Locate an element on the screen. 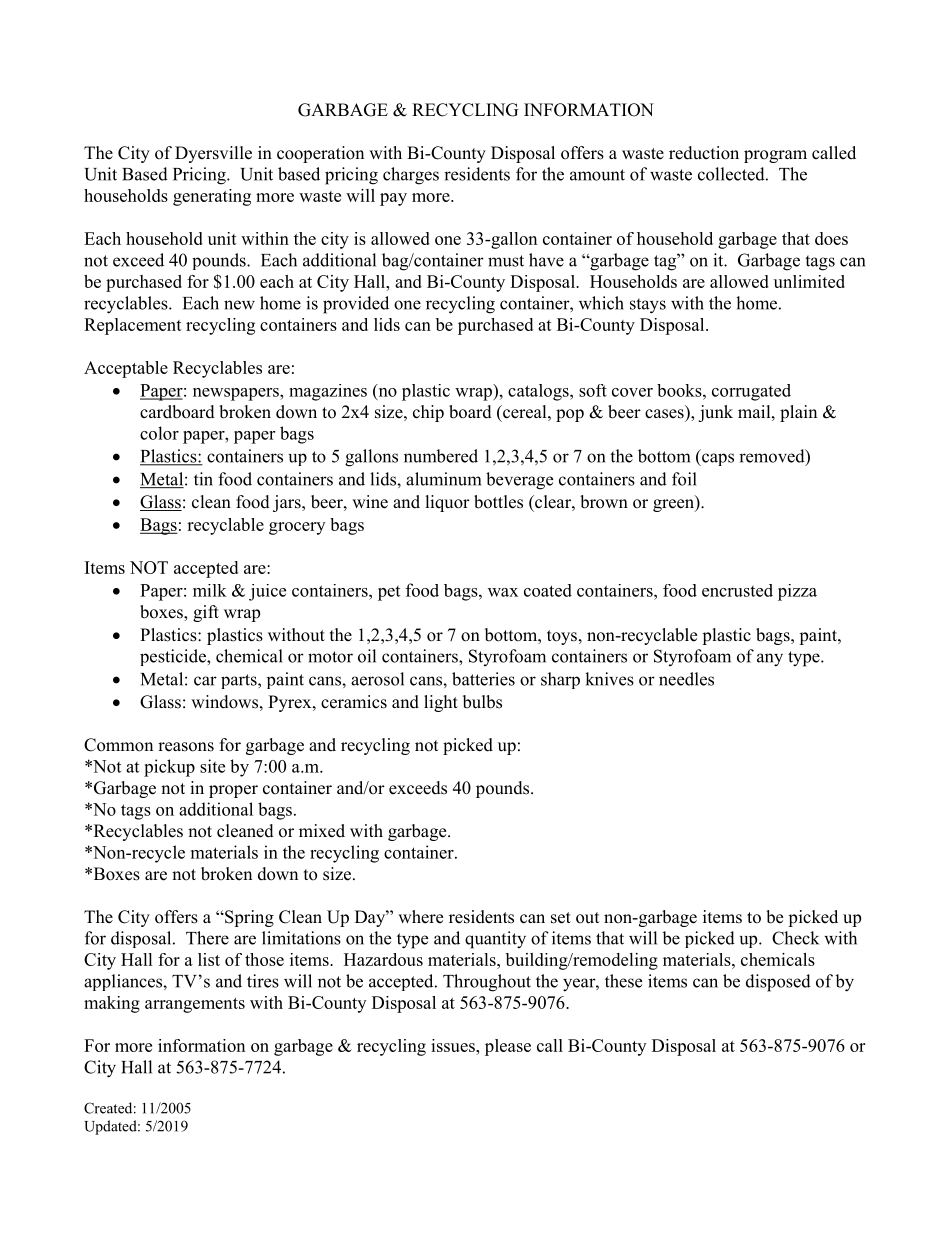 The height and width of the screenshot is (1233, 952). generating is located at coordinates (212, 197).
